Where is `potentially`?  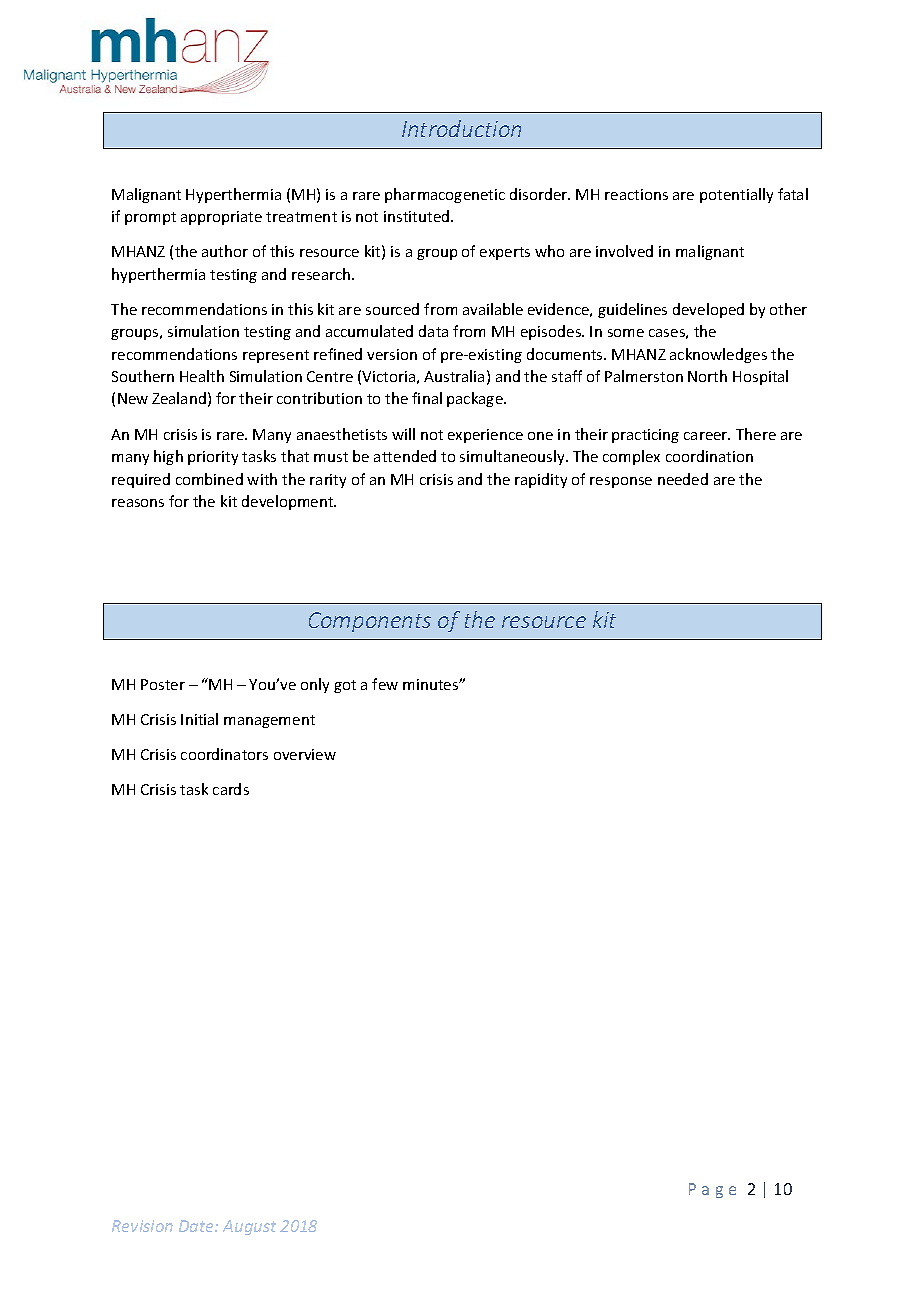 potentially is located at coordinates (736, 195).
